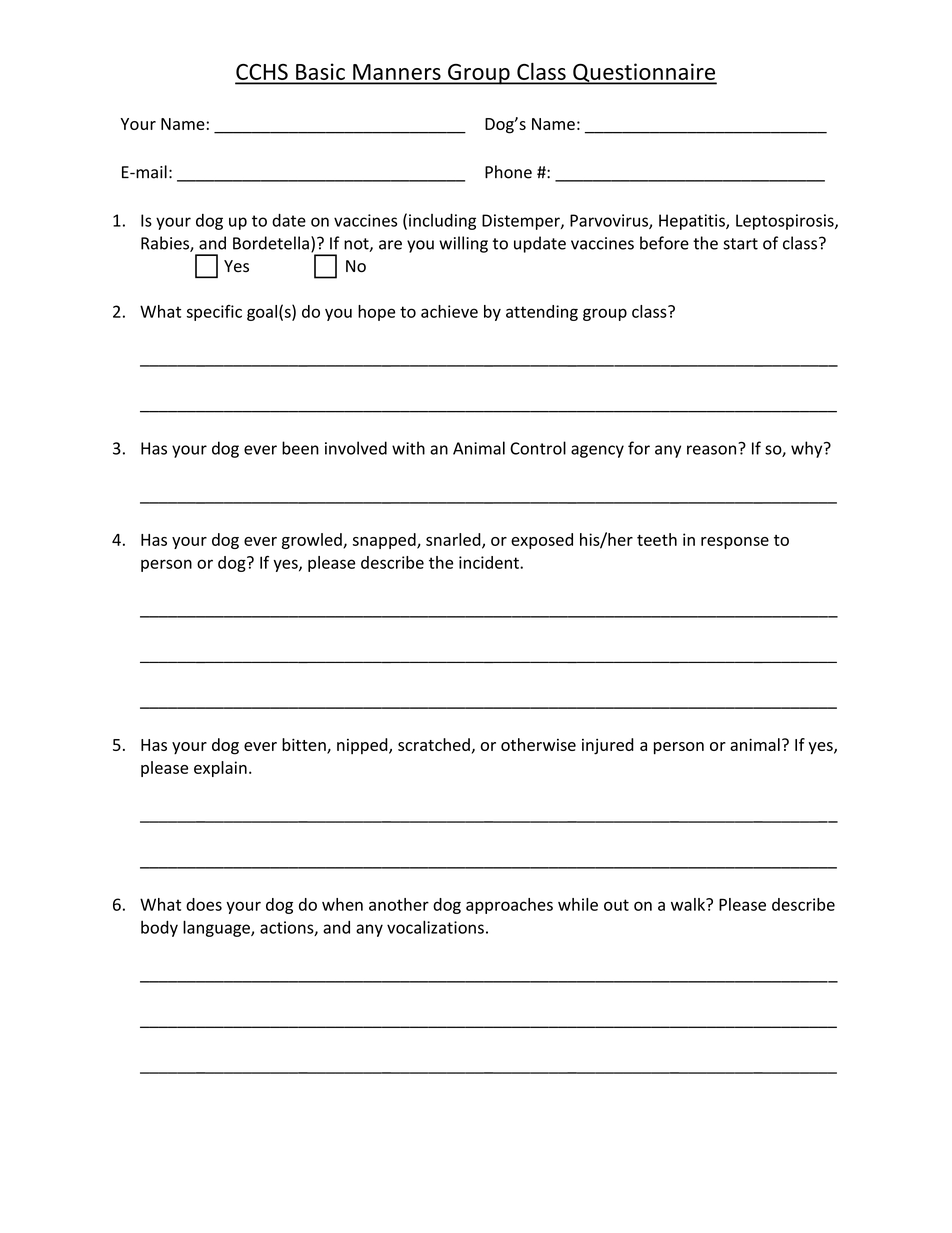  What do you see at coordinates (271, 243) in the screenshot?
I see `Bordetella` at bounding box center [271, 243].
